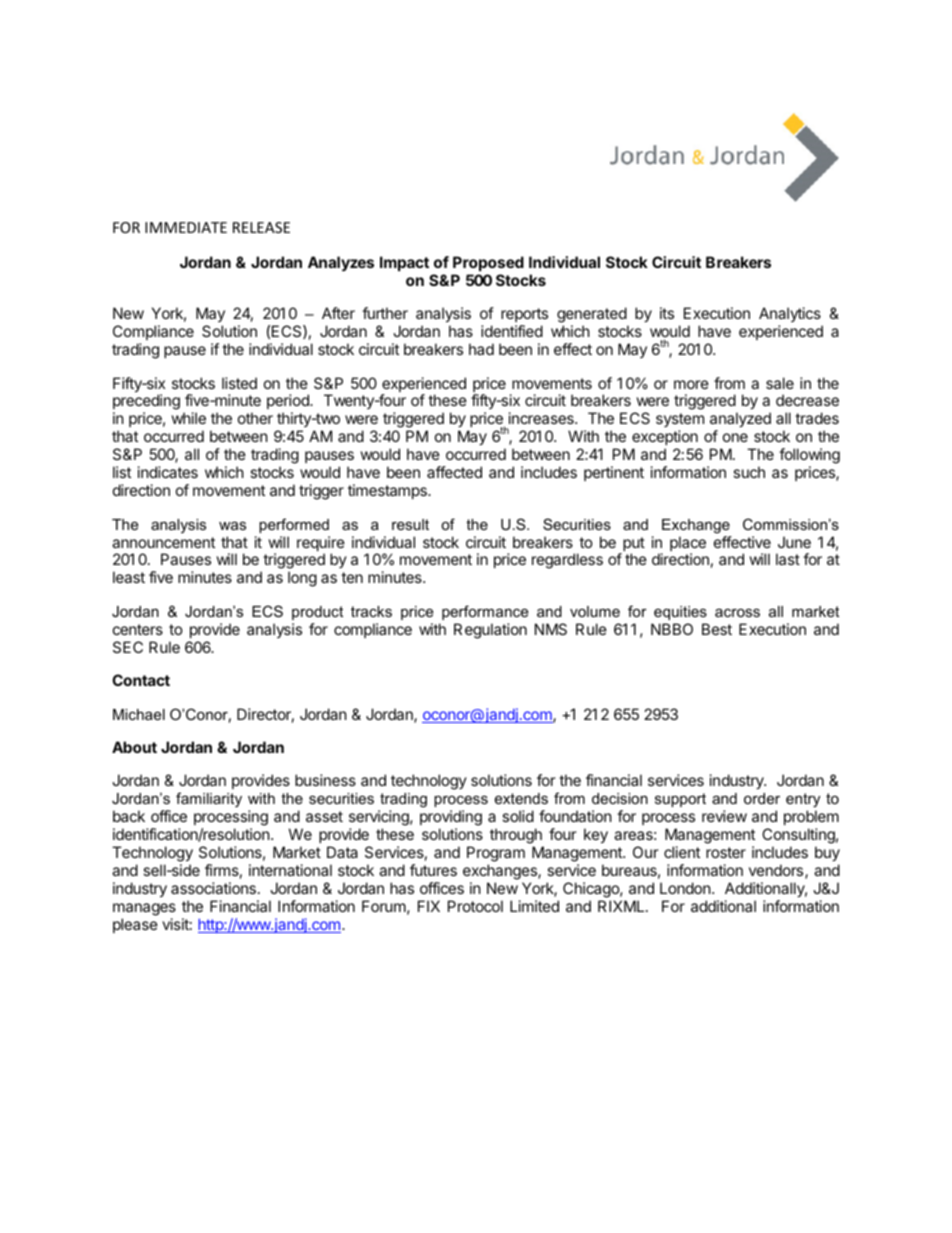 The height and width of the document is (1233, 952). What do you see at coordinates (213, 888) in the document?
I see `associations` at bounding box center [213, 888].
